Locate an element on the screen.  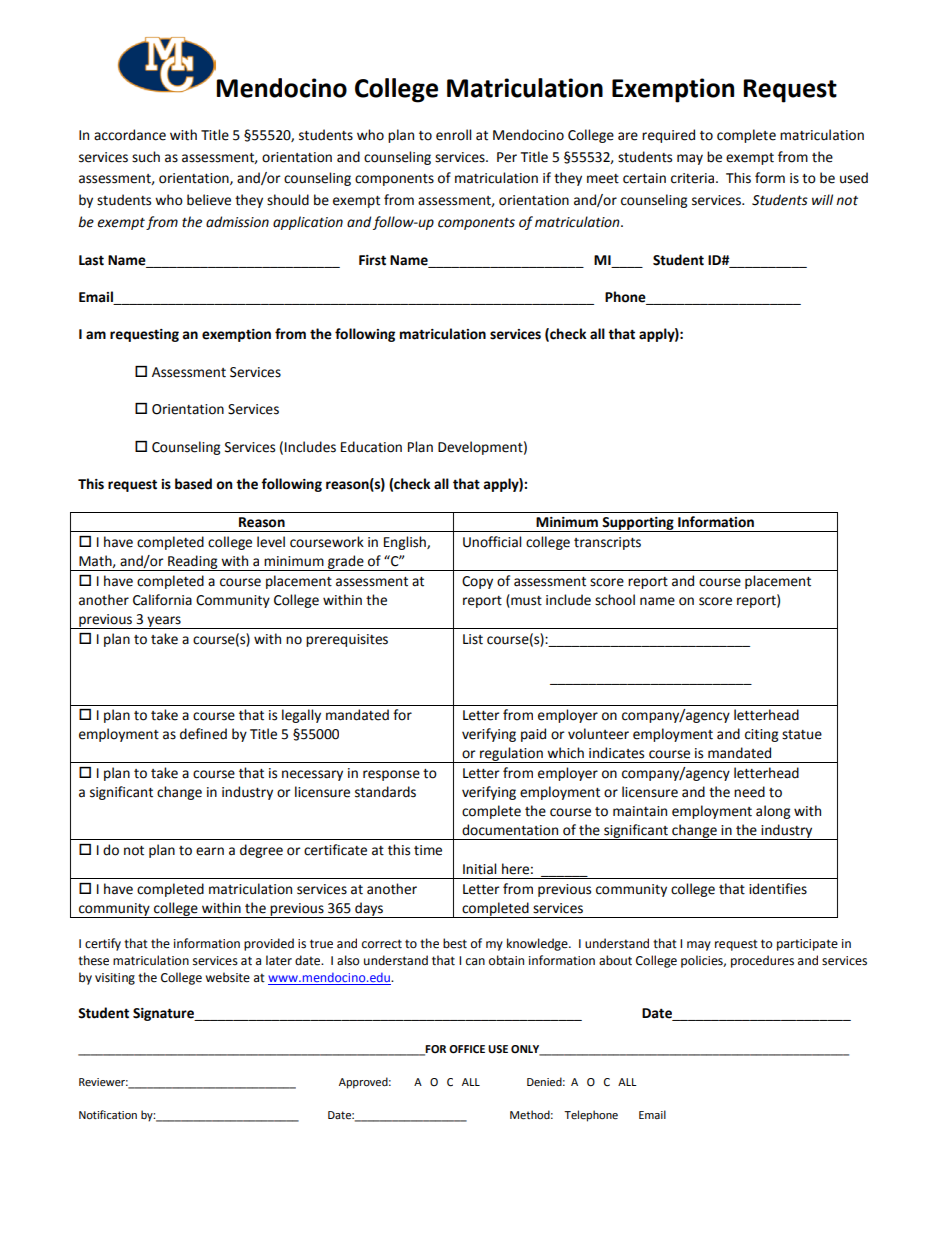
Notification is located at coordinates (108, 1115).
